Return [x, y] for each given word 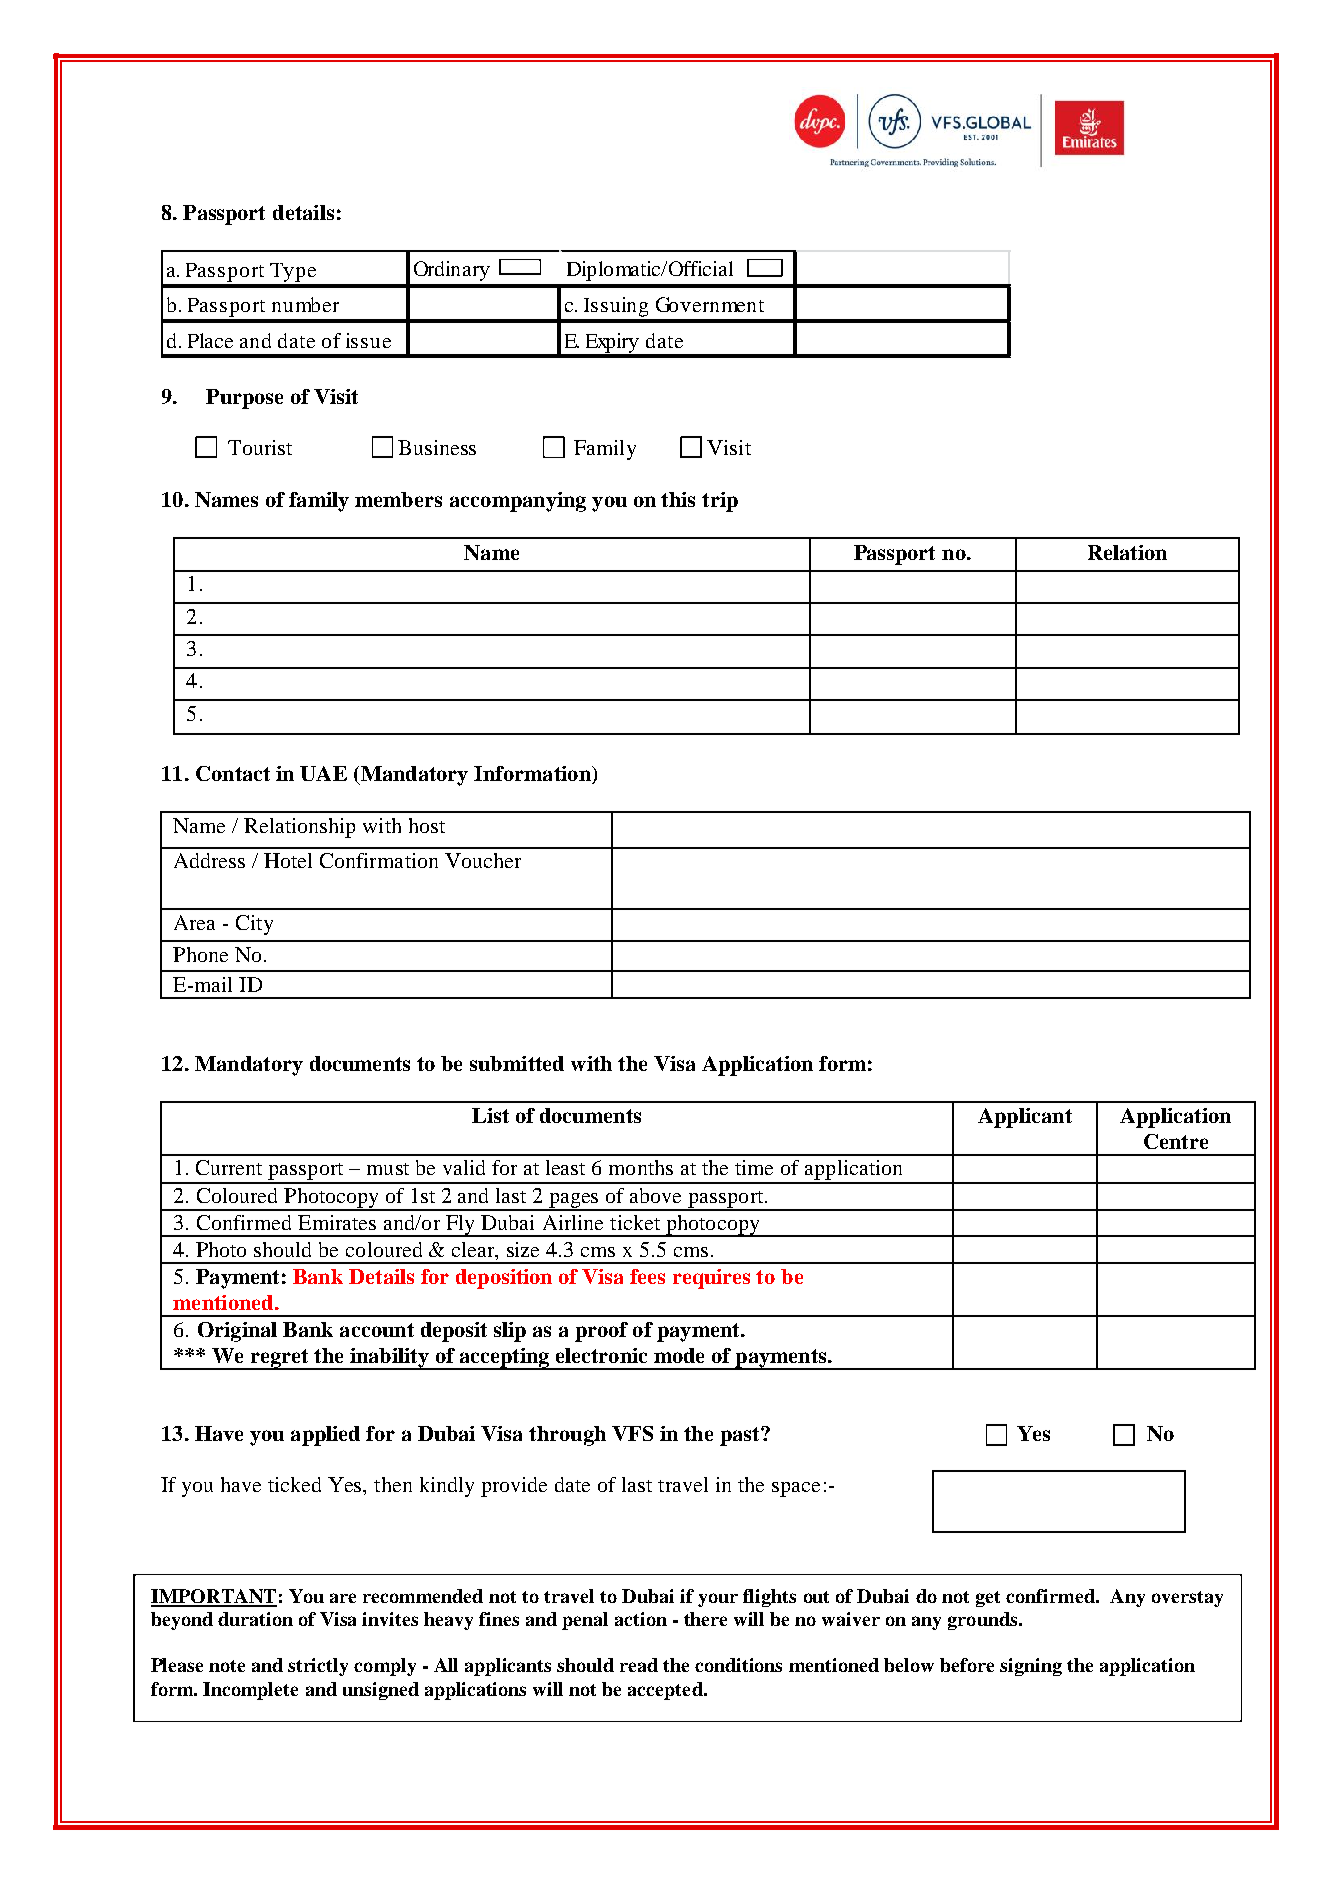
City [254, 925]
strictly [318, 1667]
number [305, 304]
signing [1031, 1667]
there [705, 1619]
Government [710, 304]
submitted [517, 1063]
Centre [1176, 1141]
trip [720, 502]
